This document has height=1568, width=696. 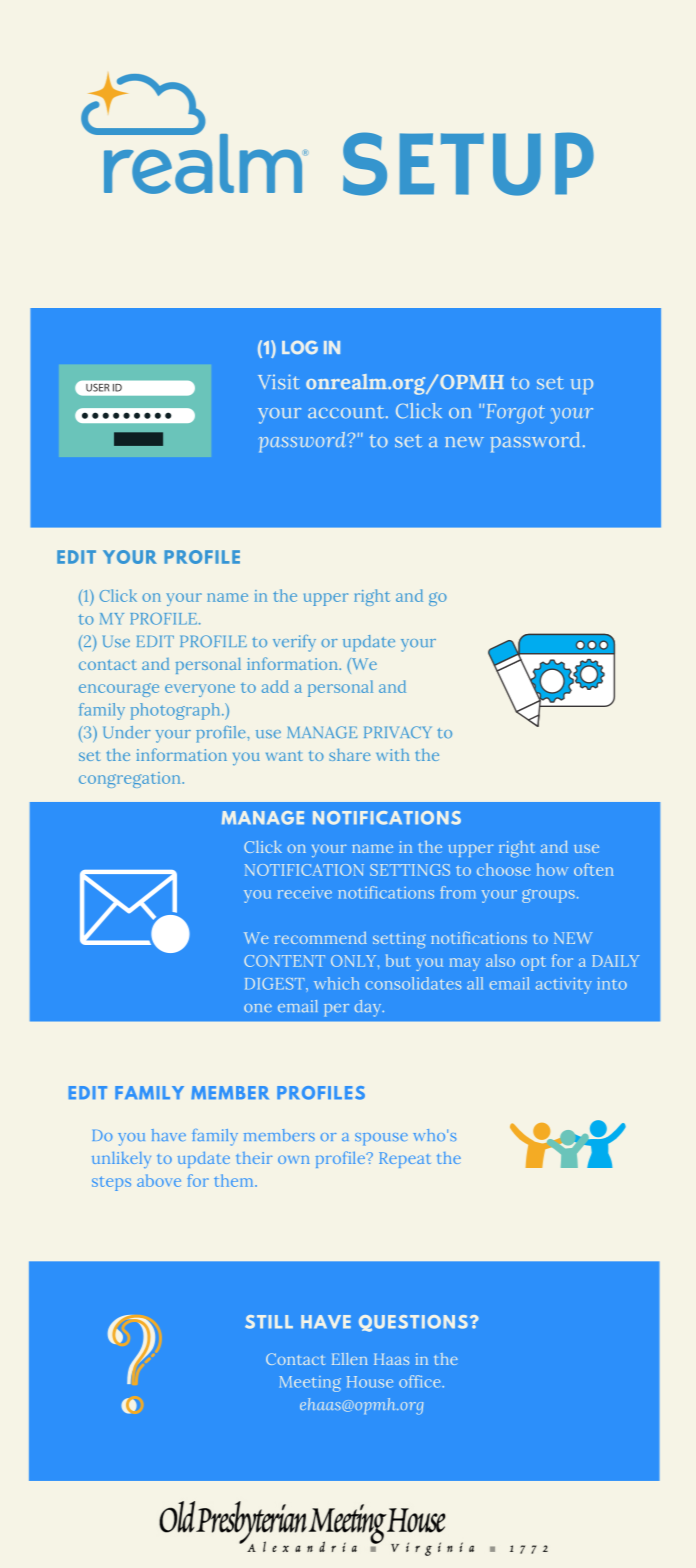 I want to click on congregation, so click(x=131, y=780).
